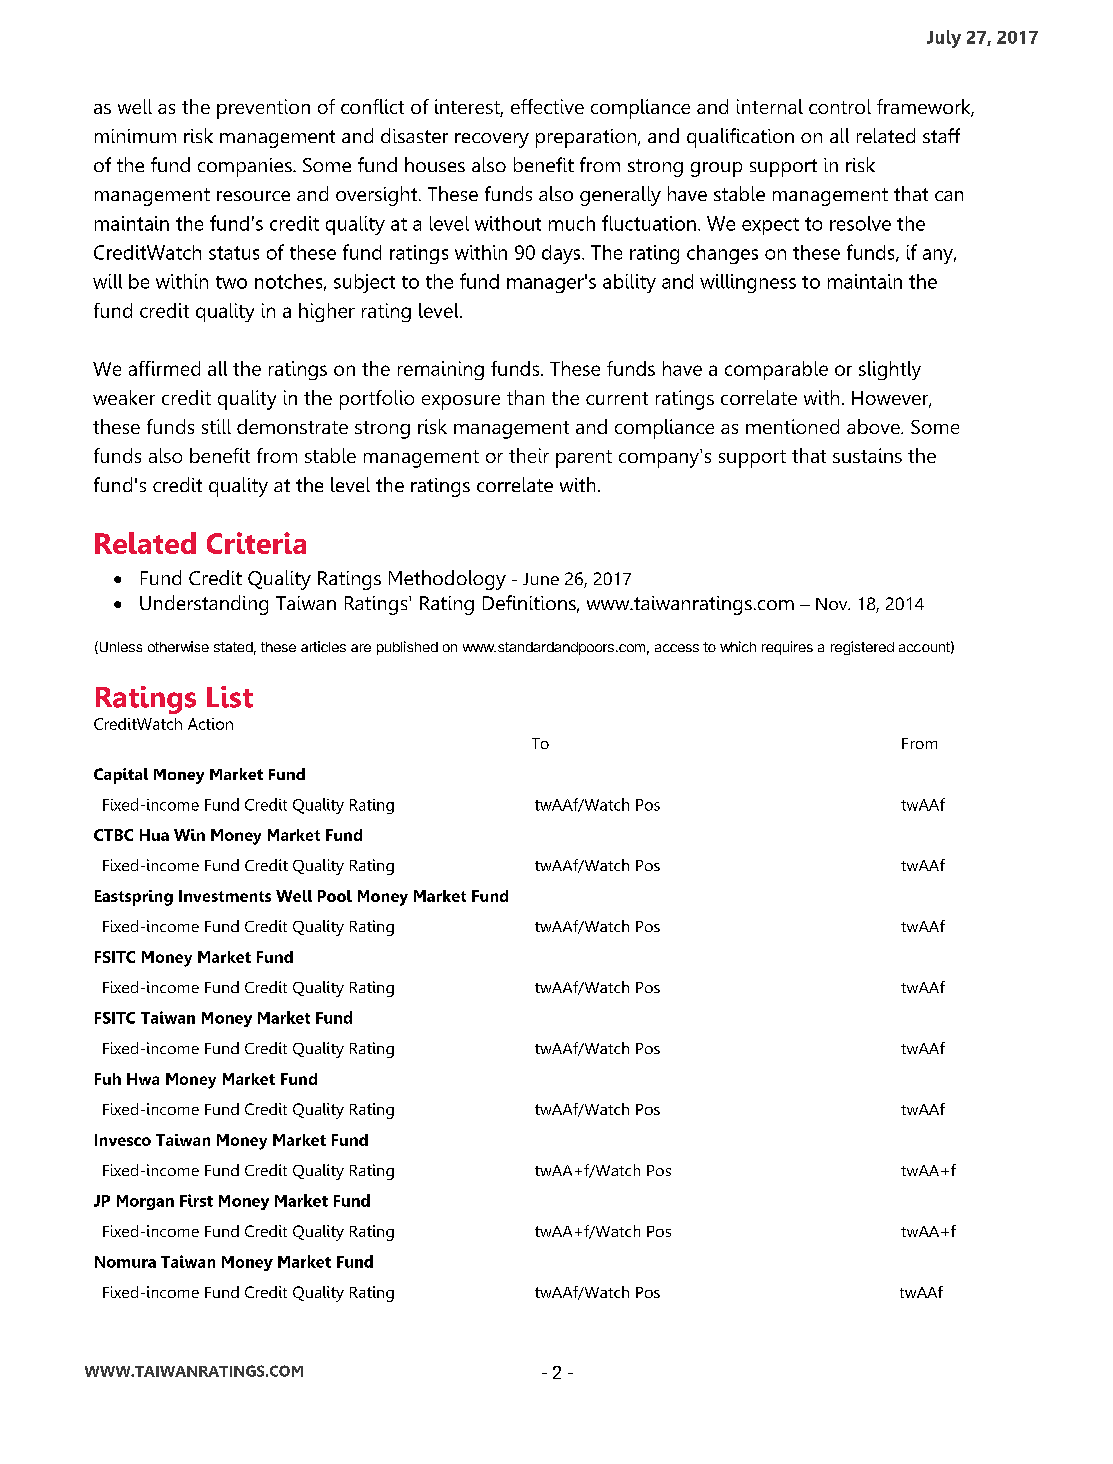  I want to click on Morgan, so click(145, 1202).
